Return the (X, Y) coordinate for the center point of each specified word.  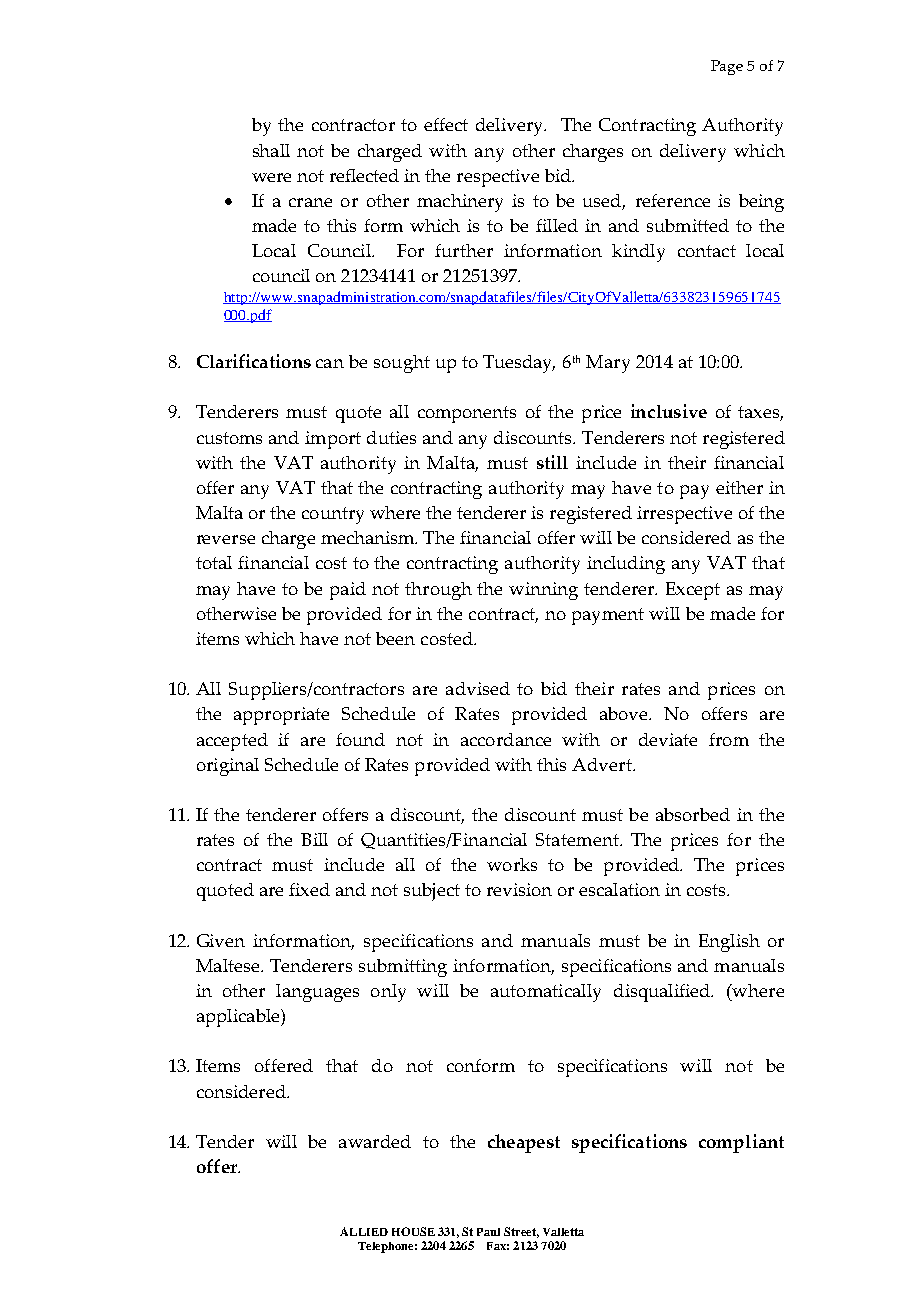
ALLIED (364, 1231)
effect (446, 124)
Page (727, 67)
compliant (741, 1143)
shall (271, 150)
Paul (488, 1232)
